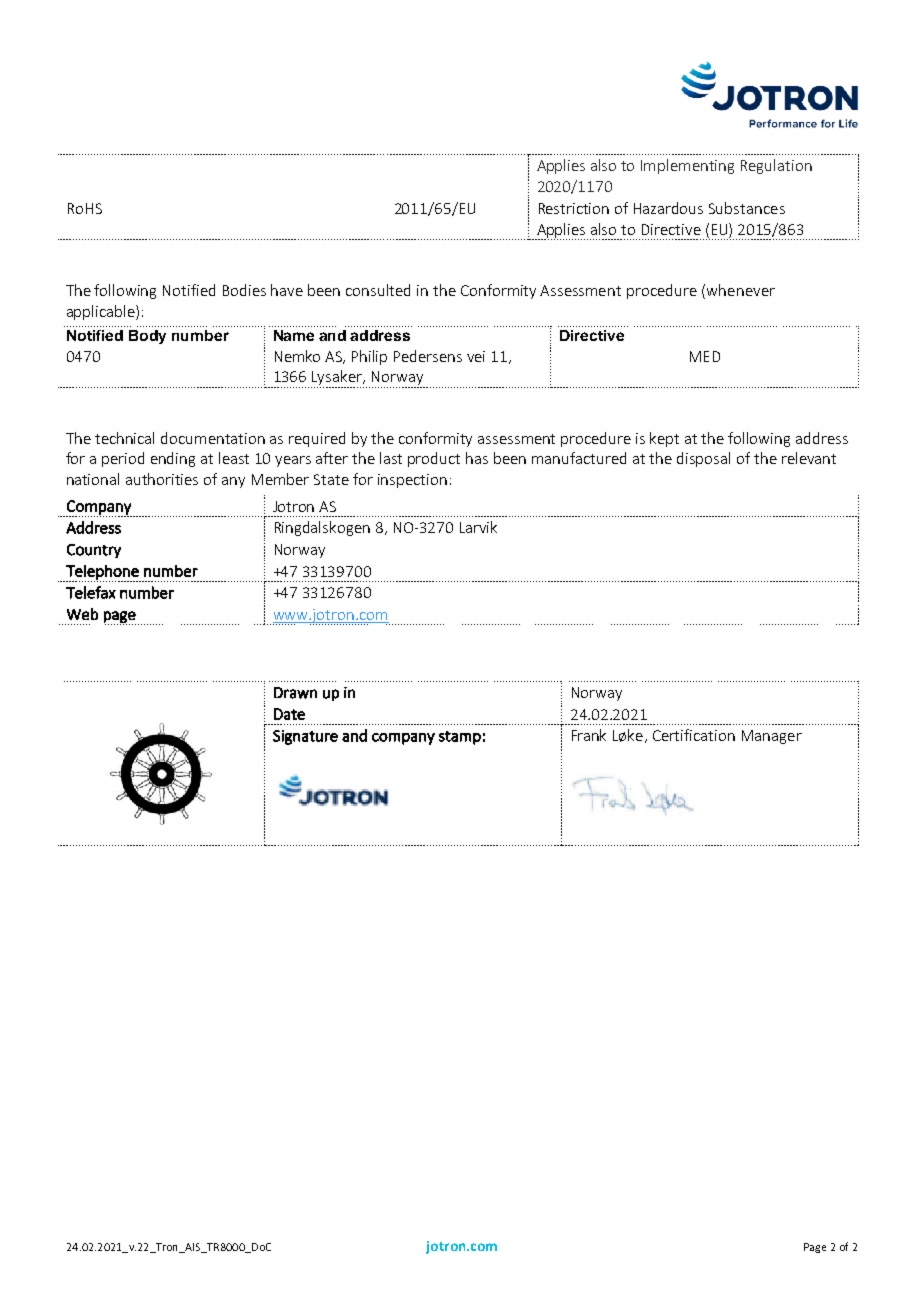 This page has width=924, height=1308. What do you see at coordinates (694, 735) in the page?
I see `Certification` at bounding box center [694, 735].
